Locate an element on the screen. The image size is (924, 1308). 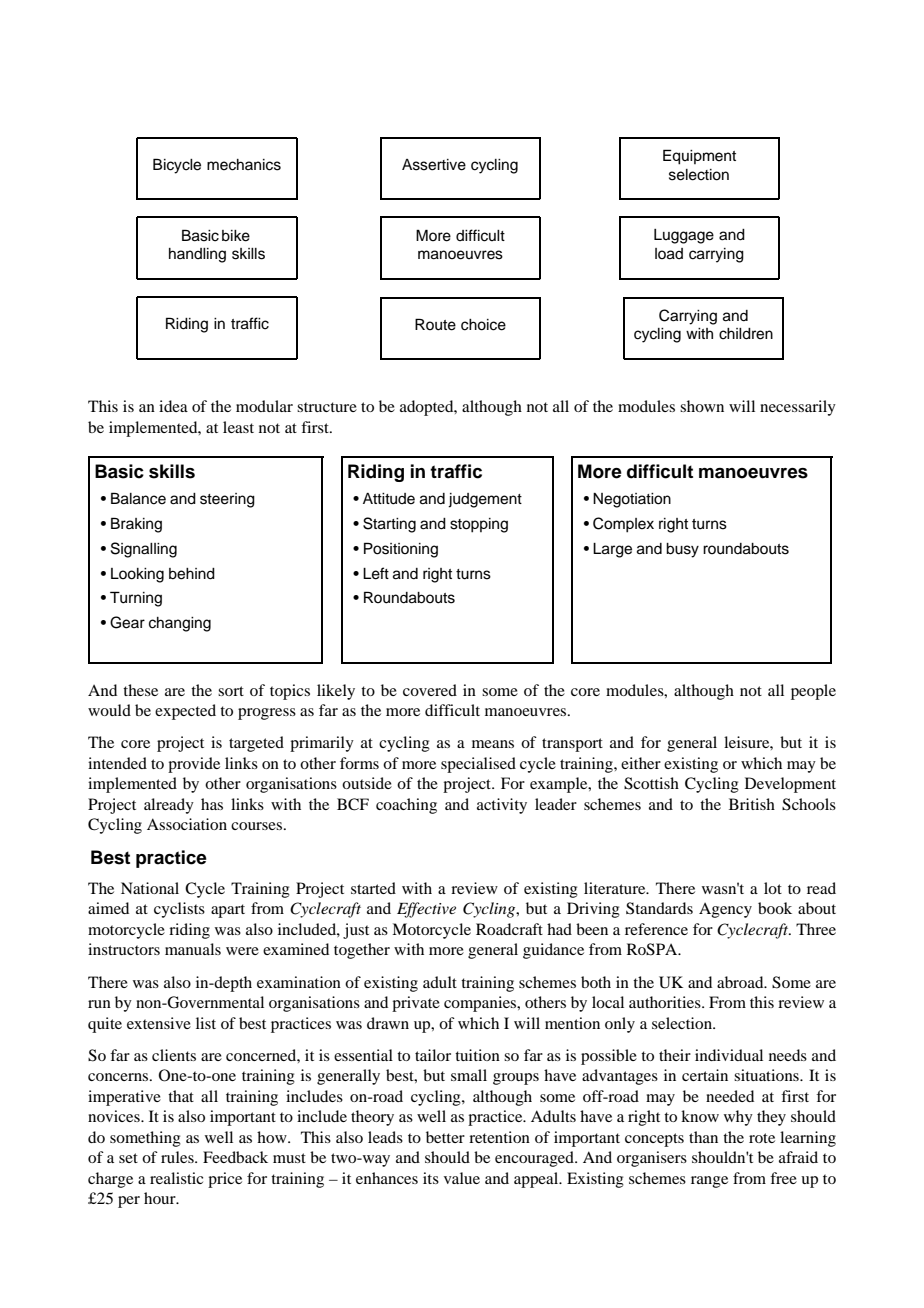
value is located at coordinates (462, 1178).
